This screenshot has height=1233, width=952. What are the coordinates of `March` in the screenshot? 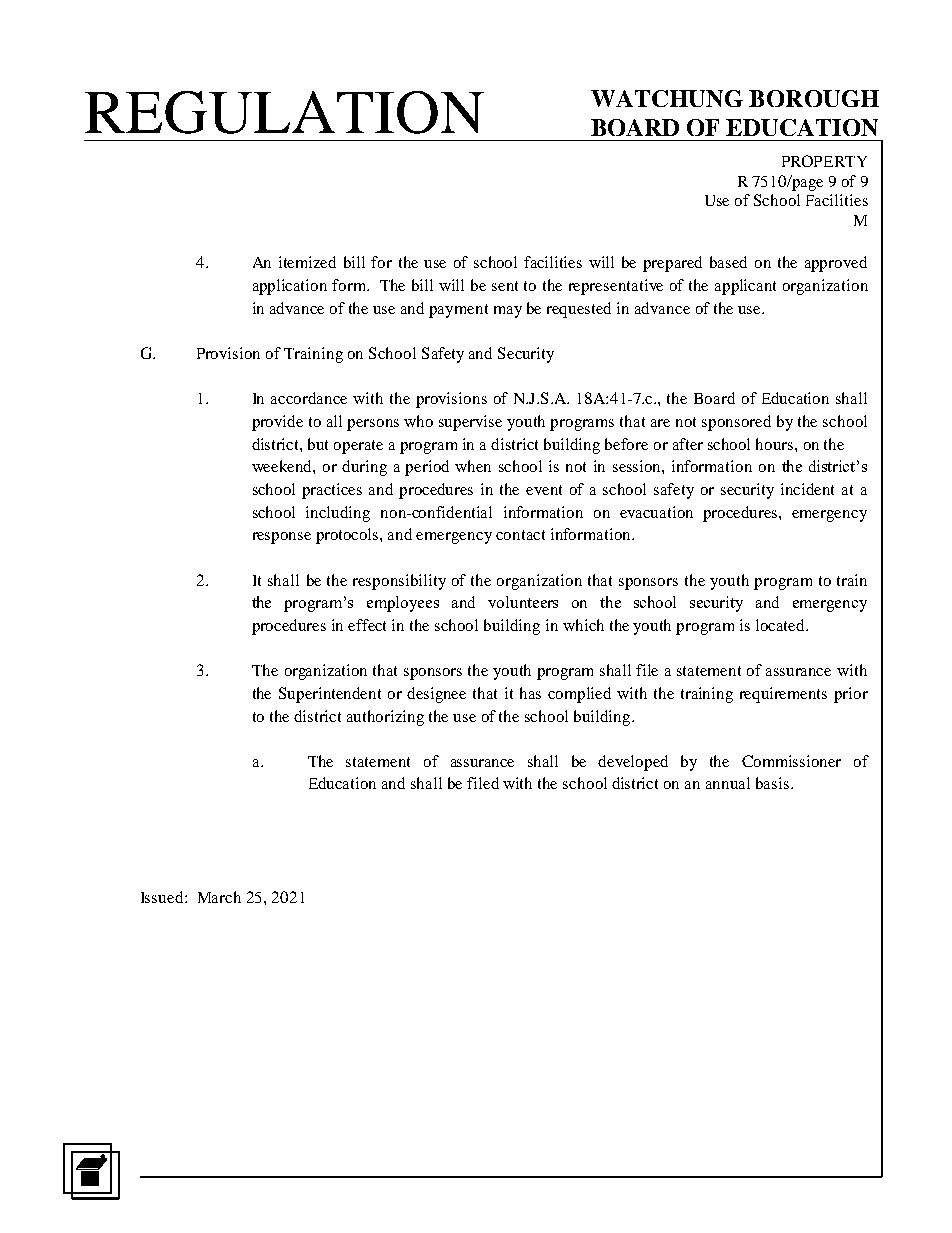 It's located at (219, 897).
